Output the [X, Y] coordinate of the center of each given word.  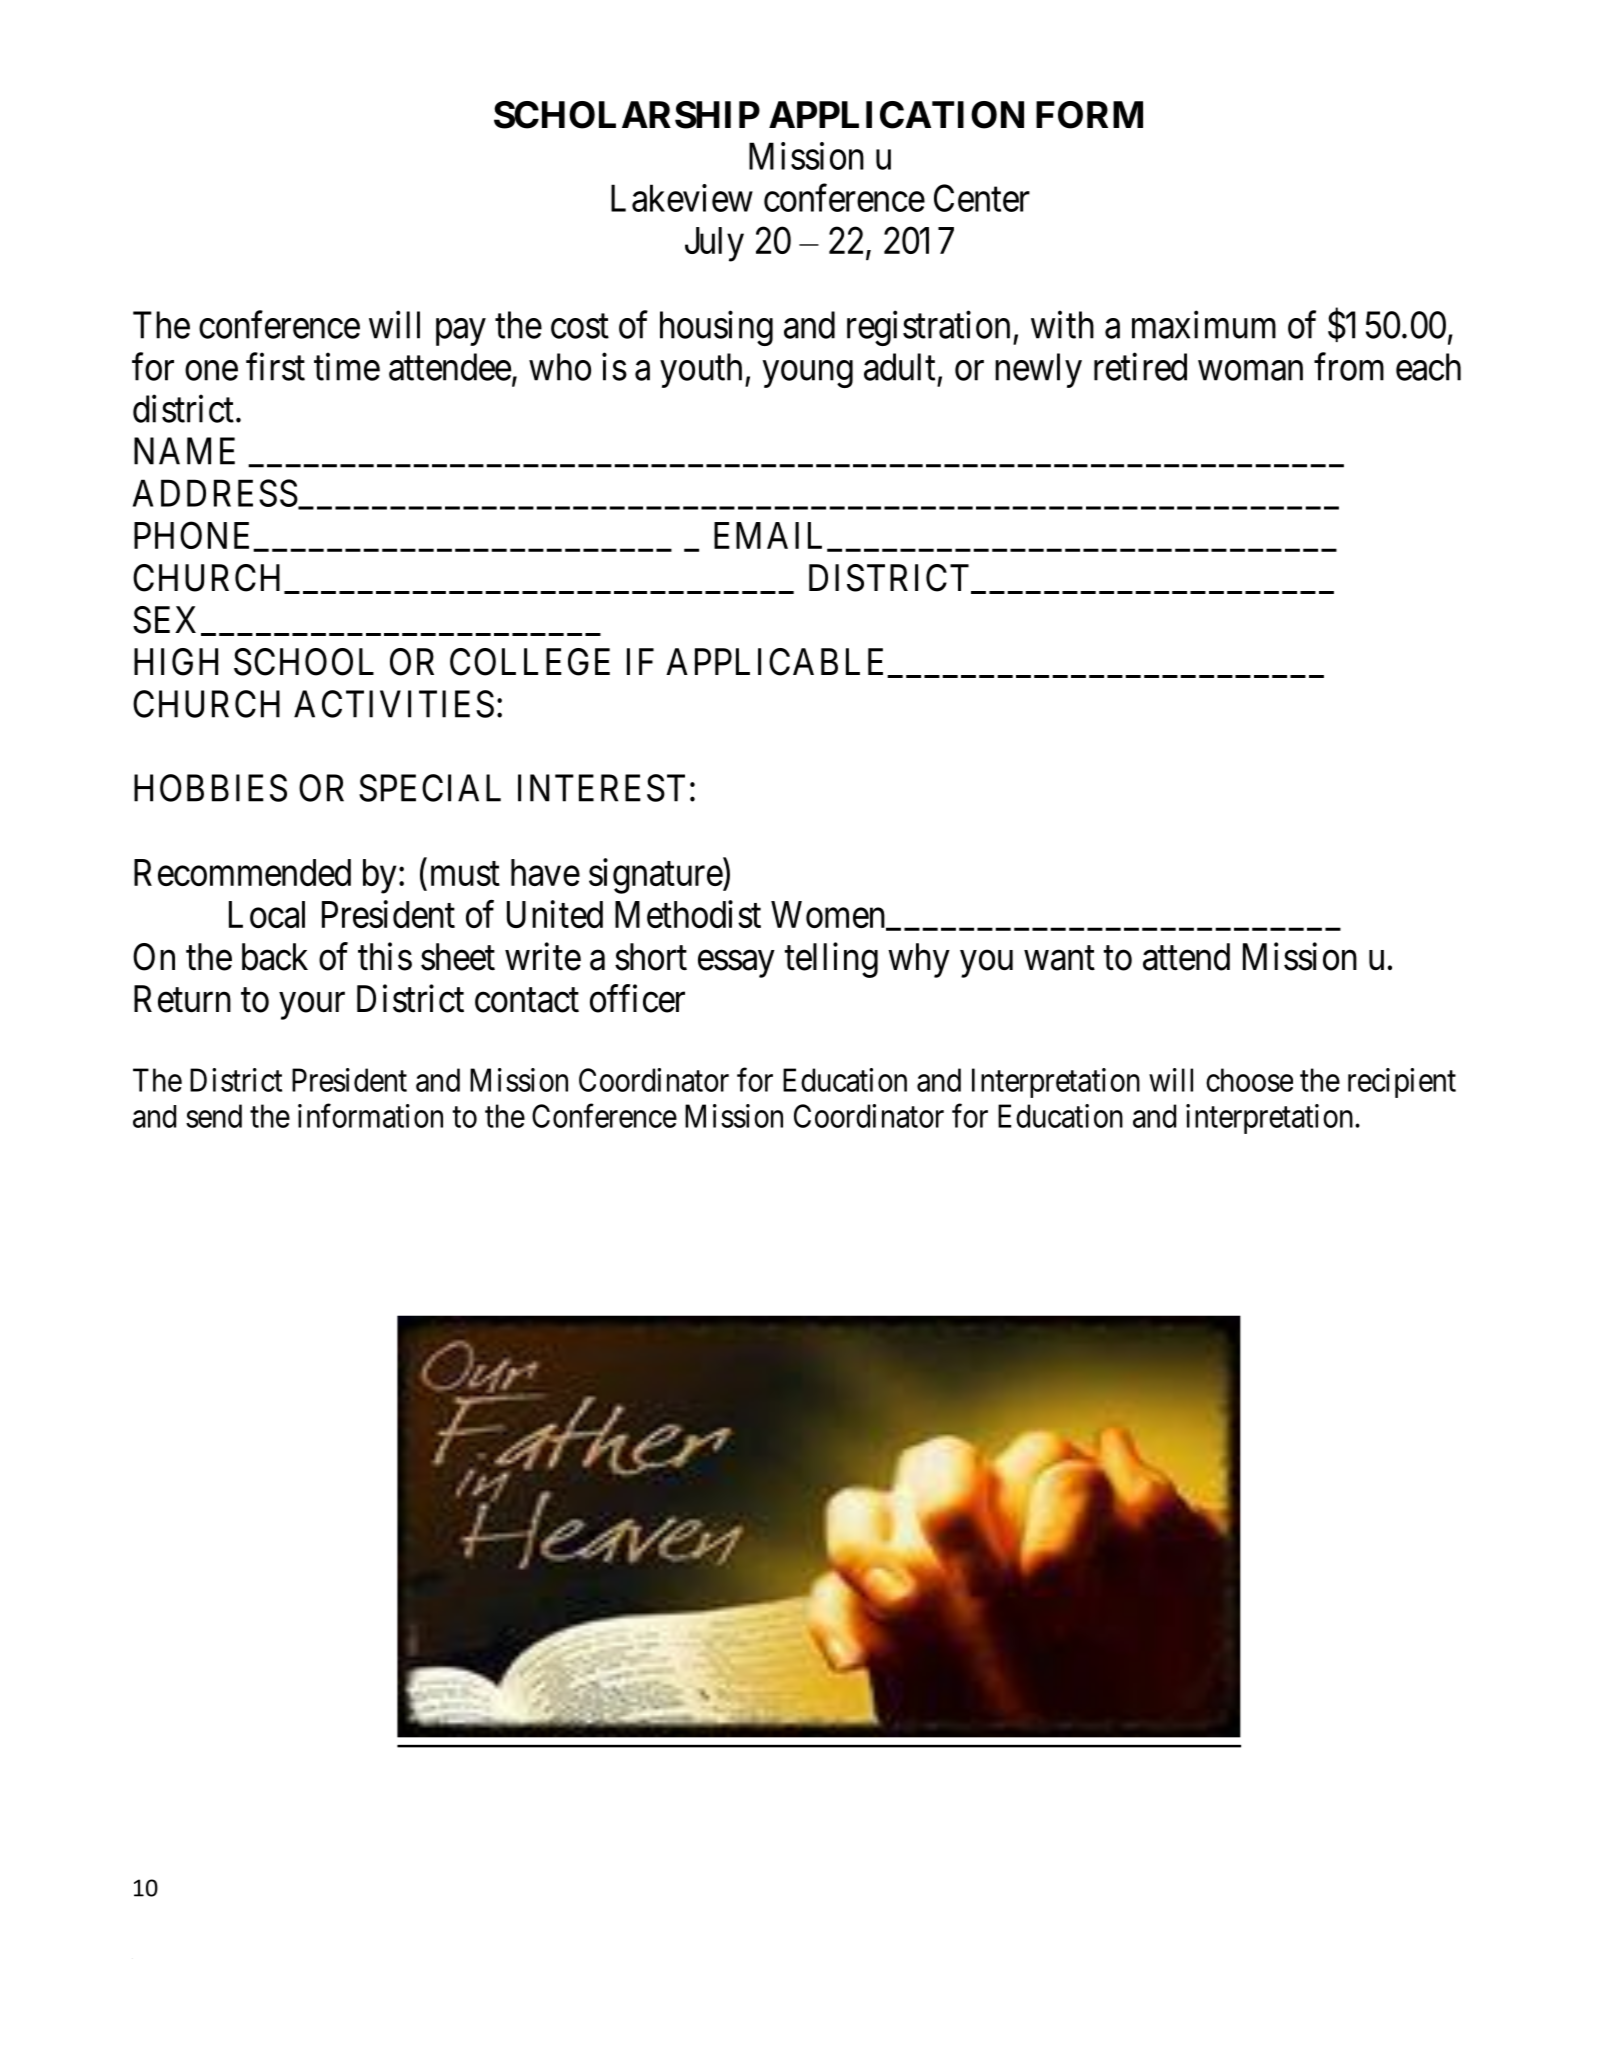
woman [1250, 371]
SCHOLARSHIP [627, 115]
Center [982, 198]
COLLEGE [530, 662]
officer [637, 998]
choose [1249, 1080]
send [214, 1116]
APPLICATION [896, 115]
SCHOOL [304, 662]
